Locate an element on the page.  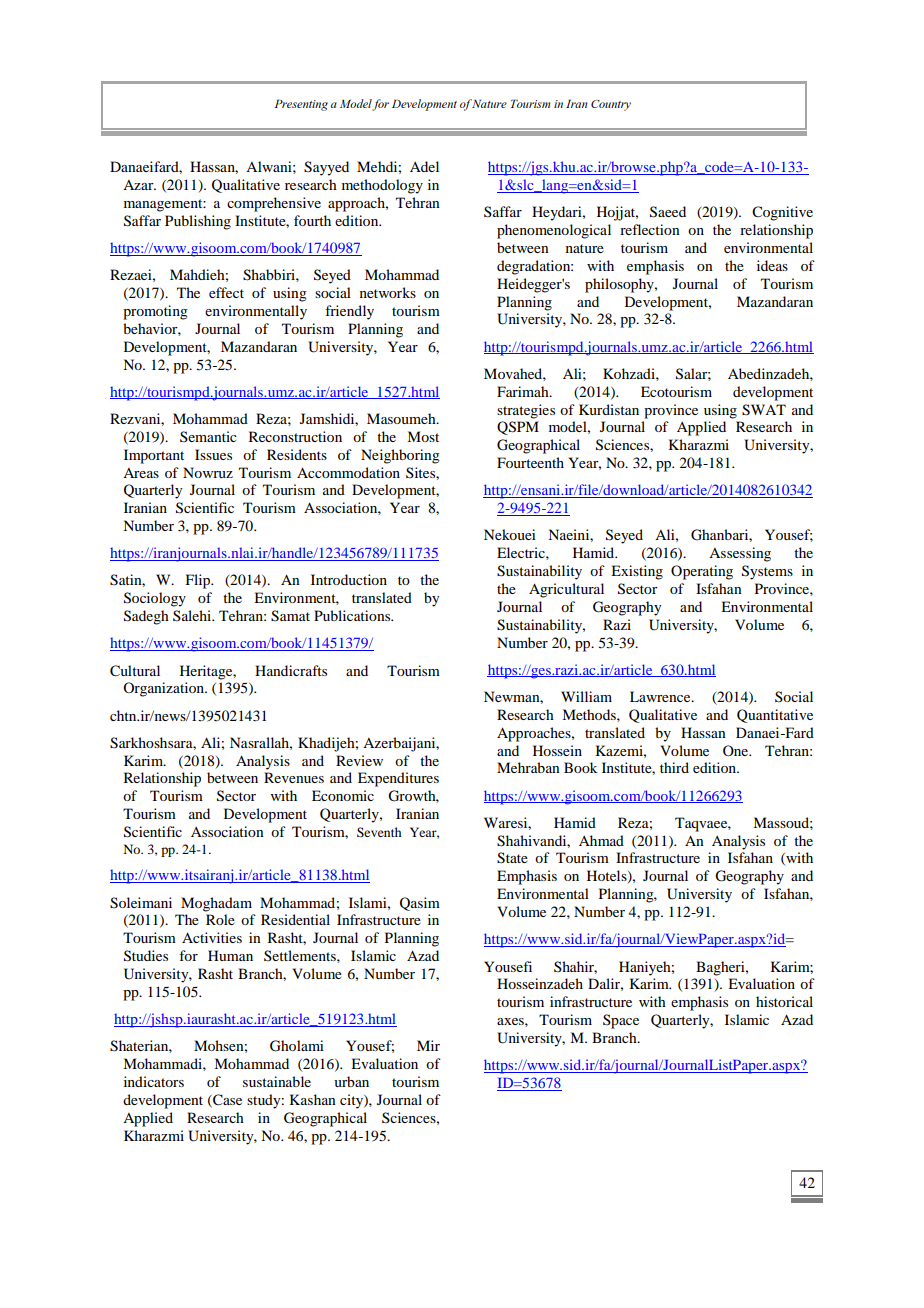
Space is located at coordinates (621, 1021).
